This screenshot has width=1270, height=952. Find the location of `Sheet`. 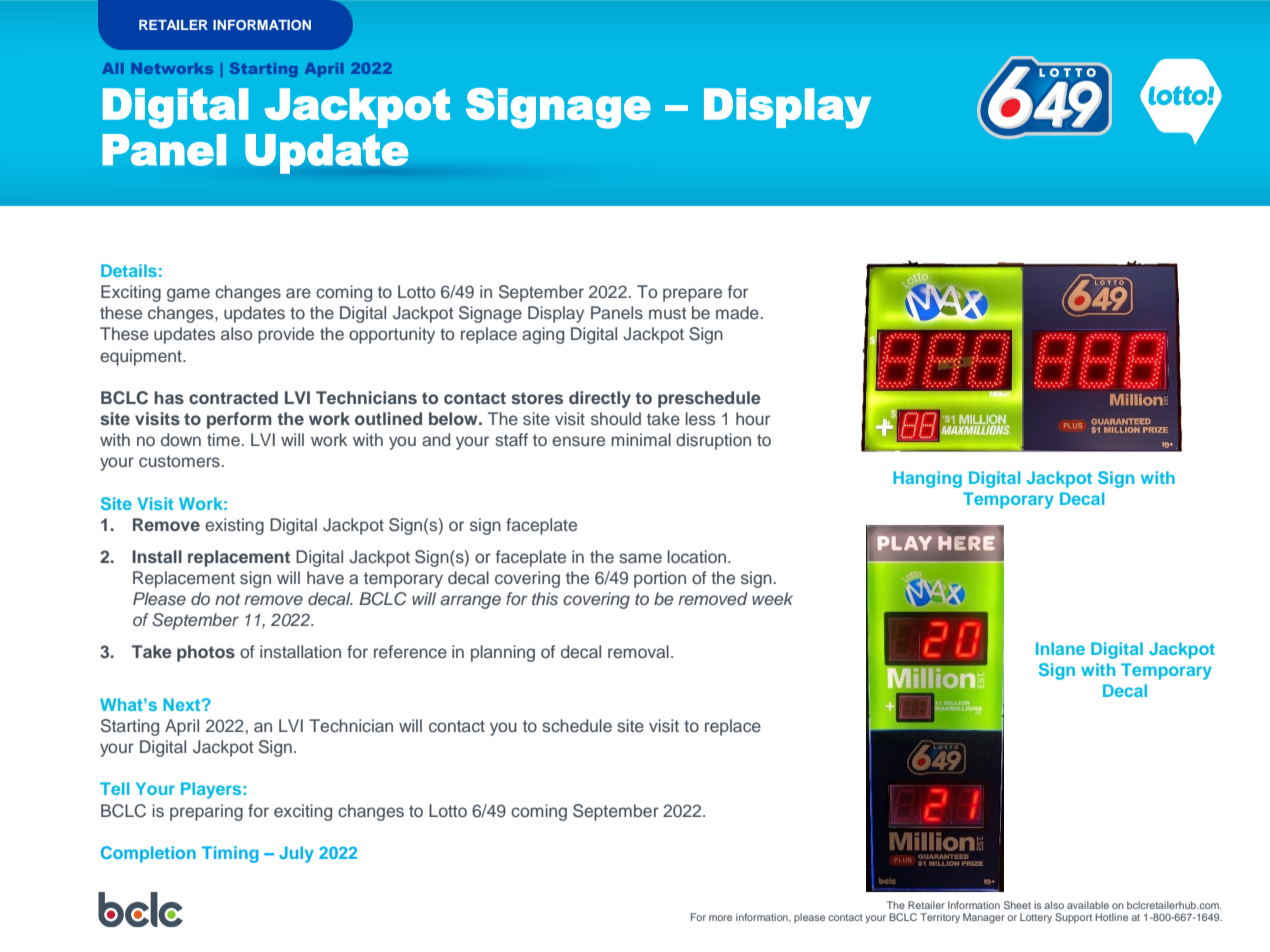

Sheet is located at coordinates (1017, 905).
